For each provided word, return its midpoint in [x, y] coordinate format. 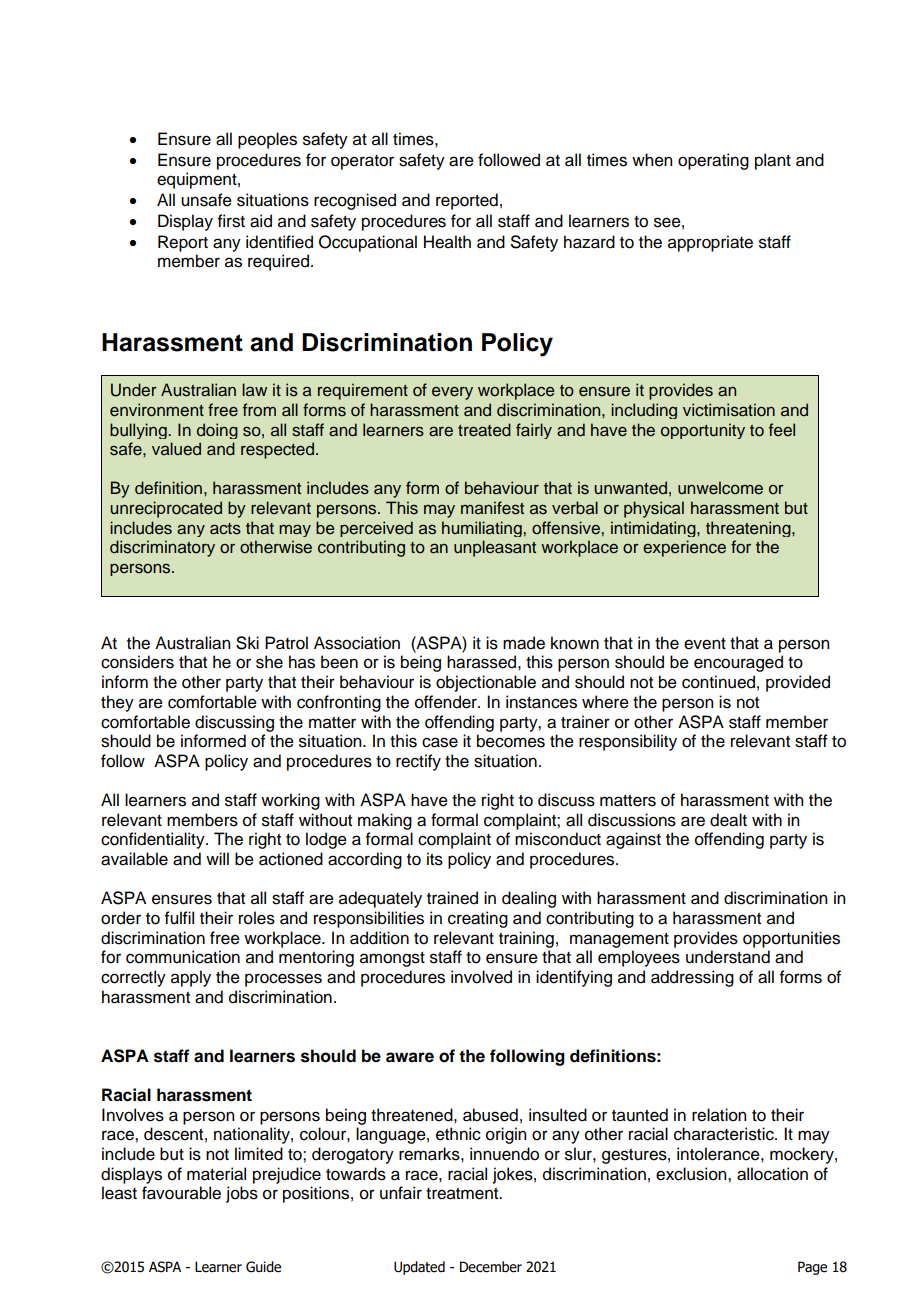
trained [452, 898]
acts [225, 529]
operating [713, 161]
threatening [749, 529]
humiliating [483, 529]
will [217, 858]
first [231, 221]
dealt [728, 820]
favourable [181, 1193]
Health [447, 242]
